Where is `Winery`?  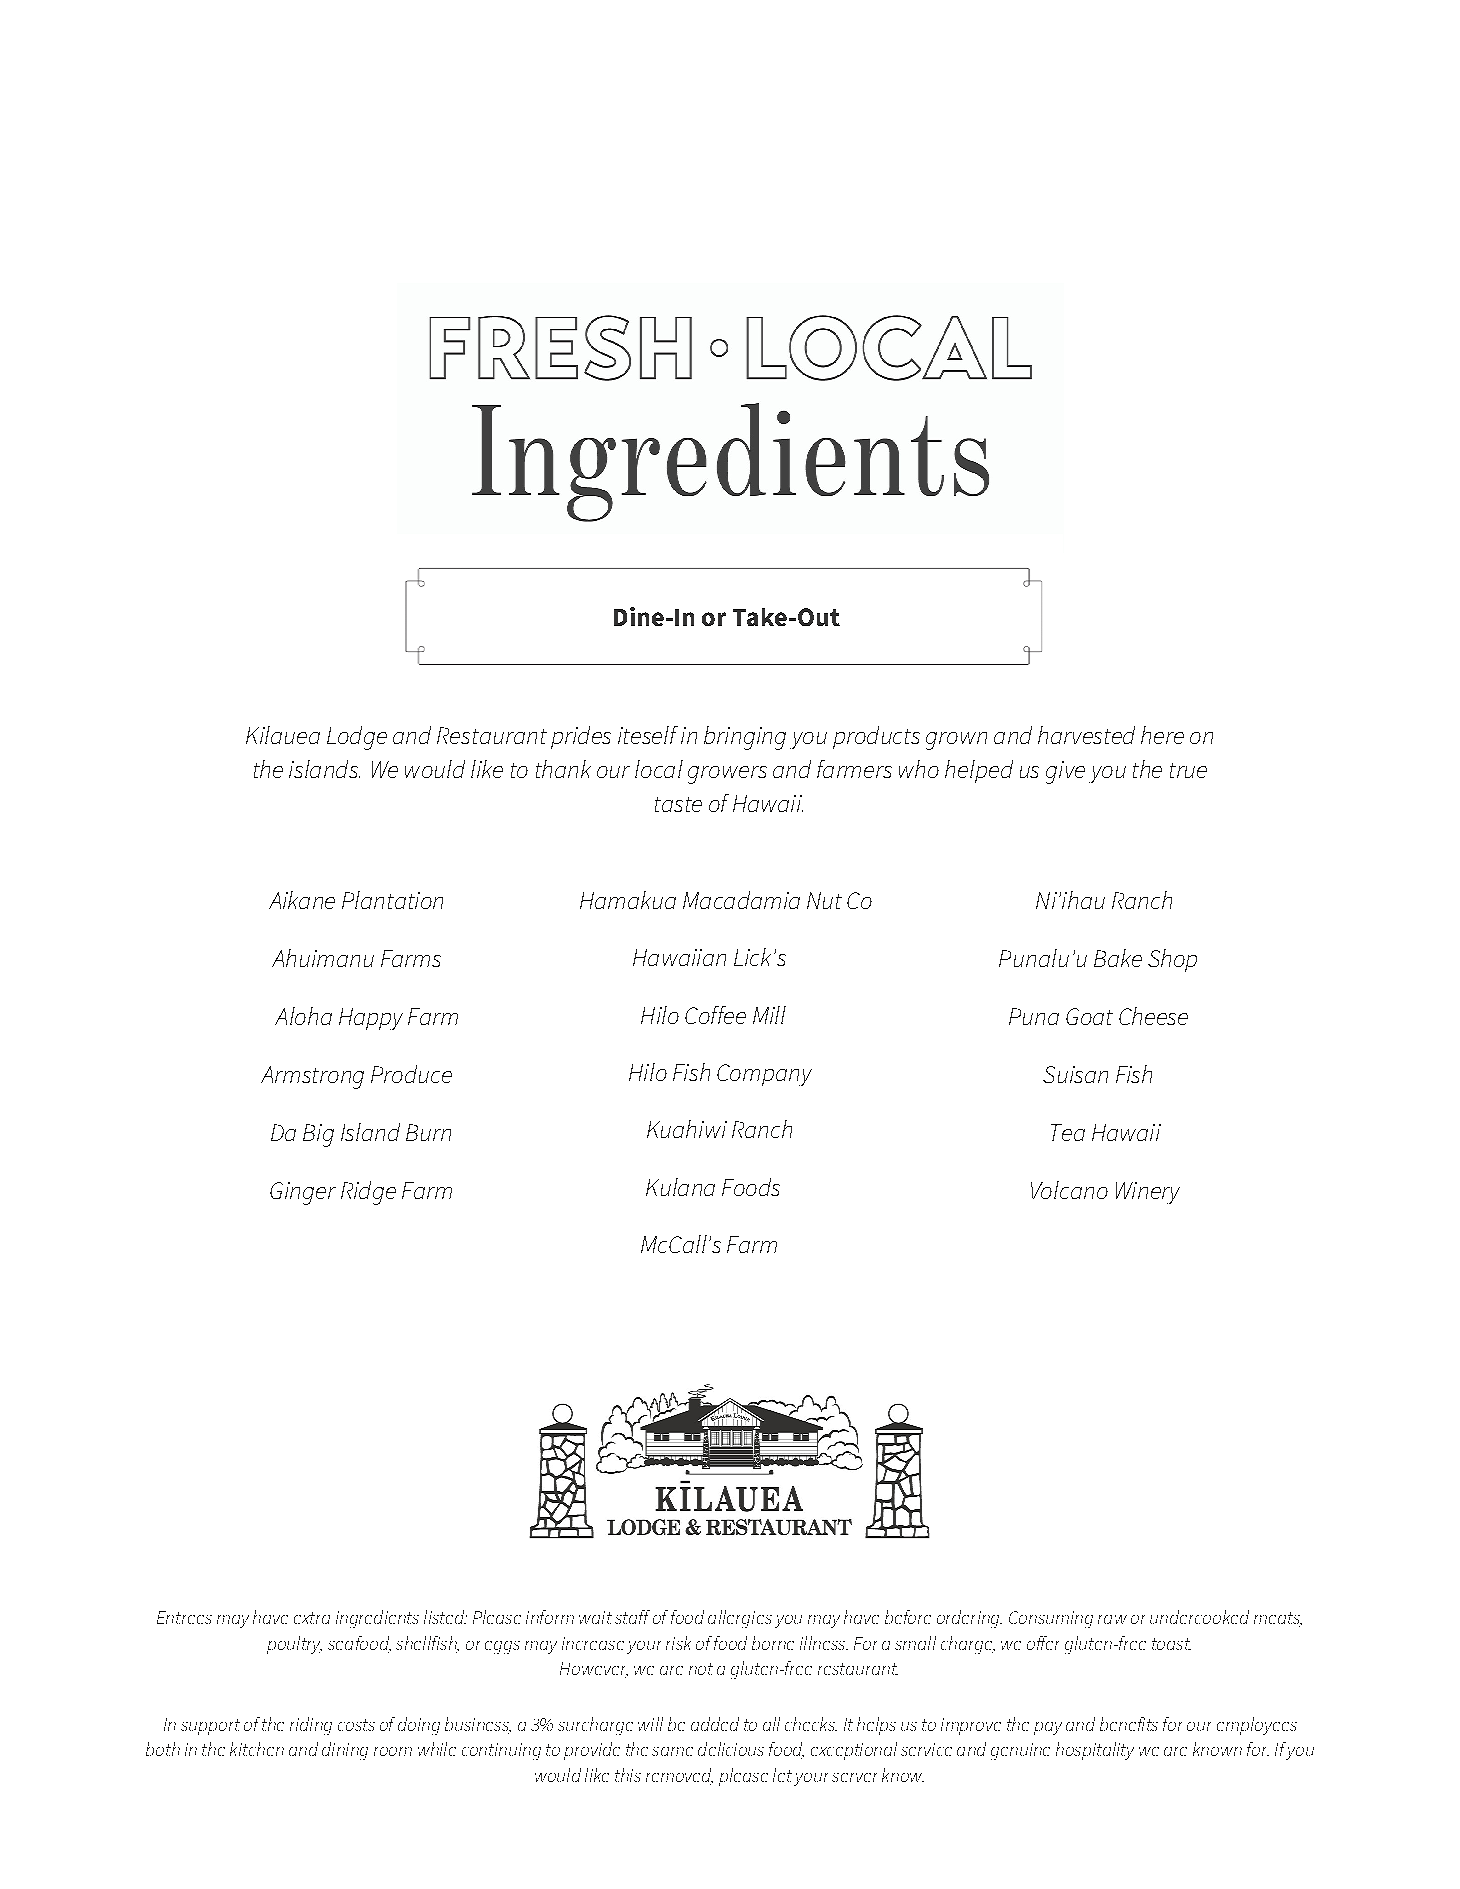 Winery is located at coordinates (1148, 1193).
